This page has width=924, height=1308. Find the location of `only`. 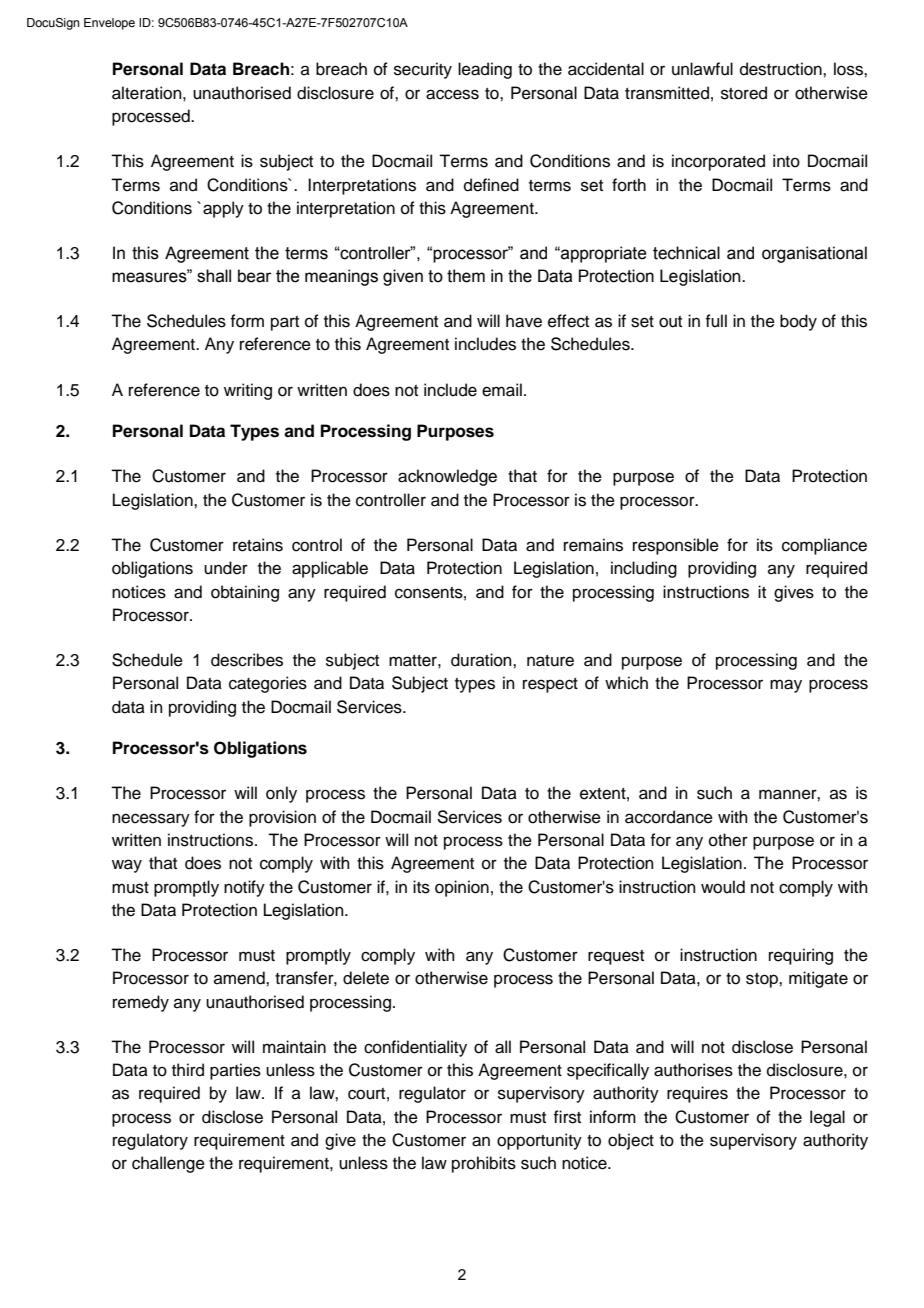

only is located at coordinates (281, 794).
